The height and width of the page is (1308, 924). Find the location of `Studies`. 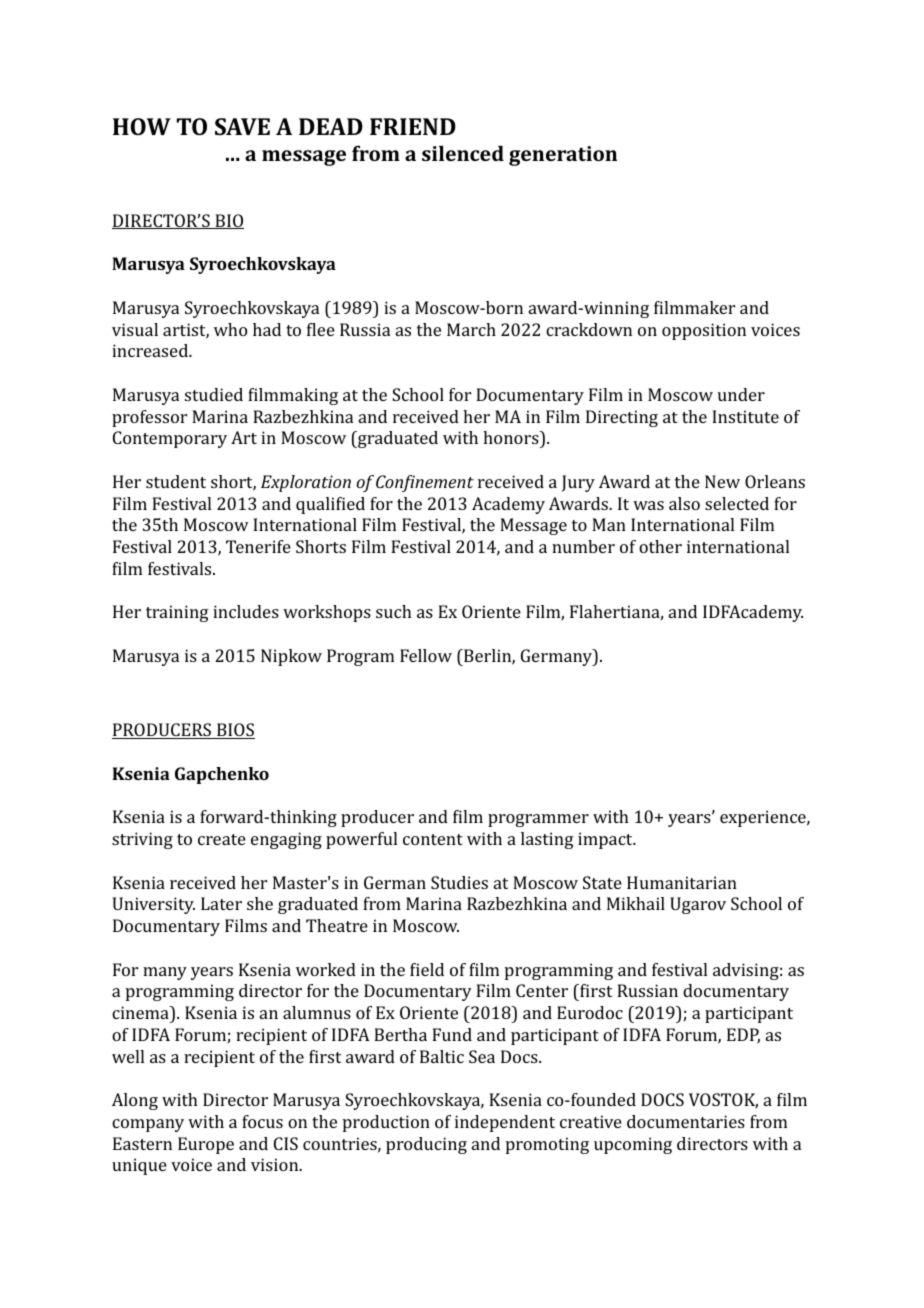

Studies is located at coordinates (459, 882).
